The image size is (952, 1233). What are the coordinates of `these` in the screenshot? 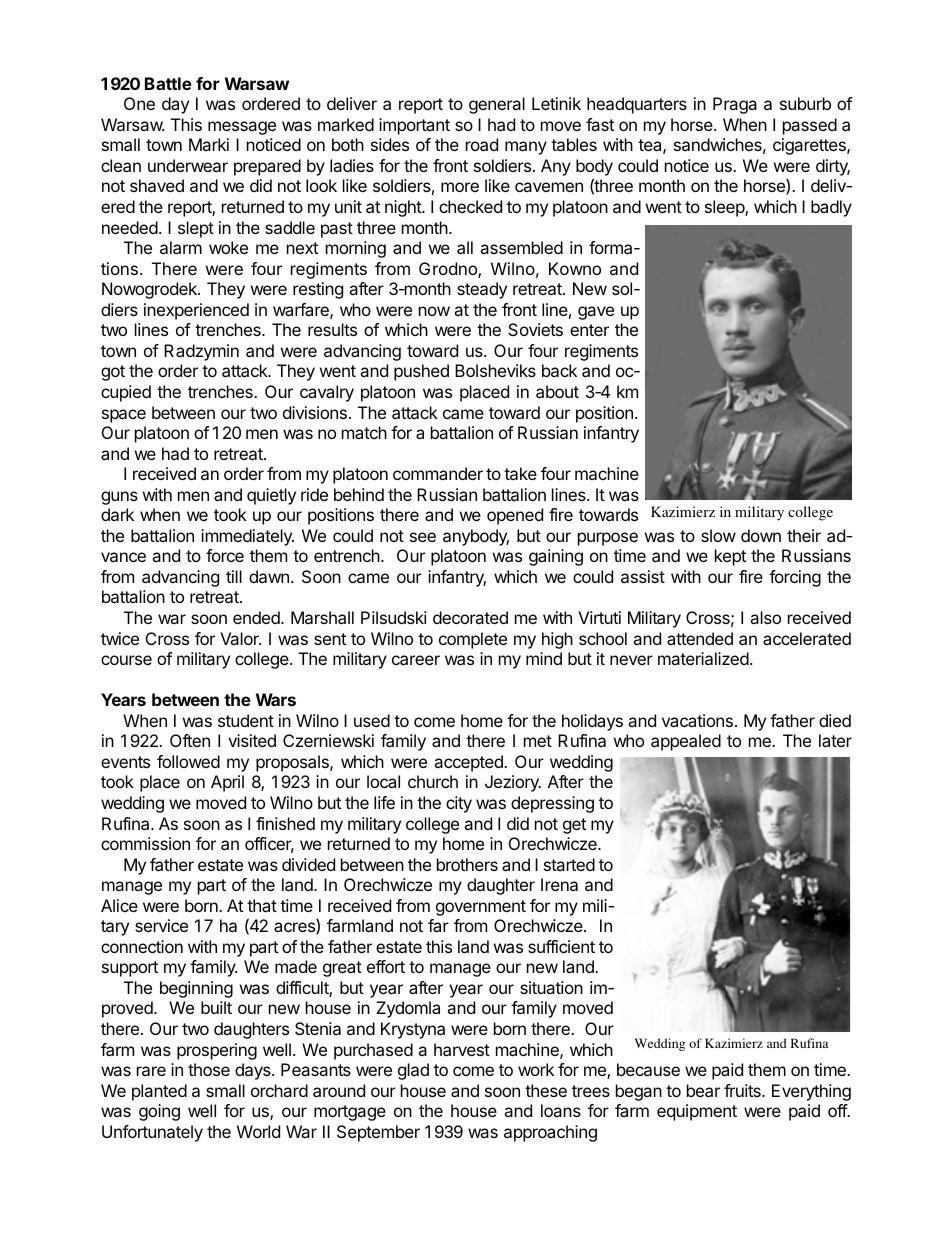 It's located at (546, 1090).
